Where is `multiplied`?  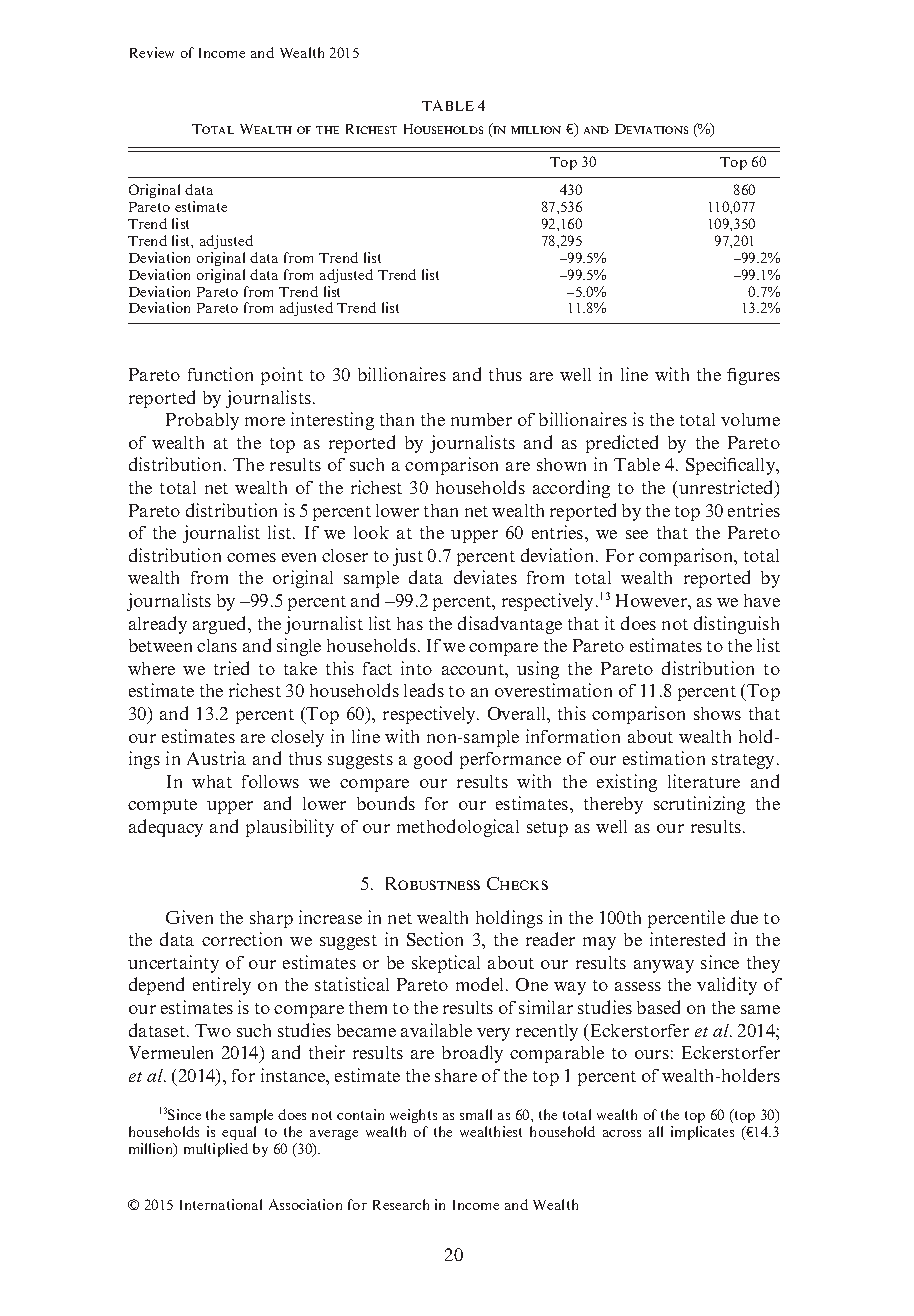
multiplied is located at coordinates (216, 1150).
